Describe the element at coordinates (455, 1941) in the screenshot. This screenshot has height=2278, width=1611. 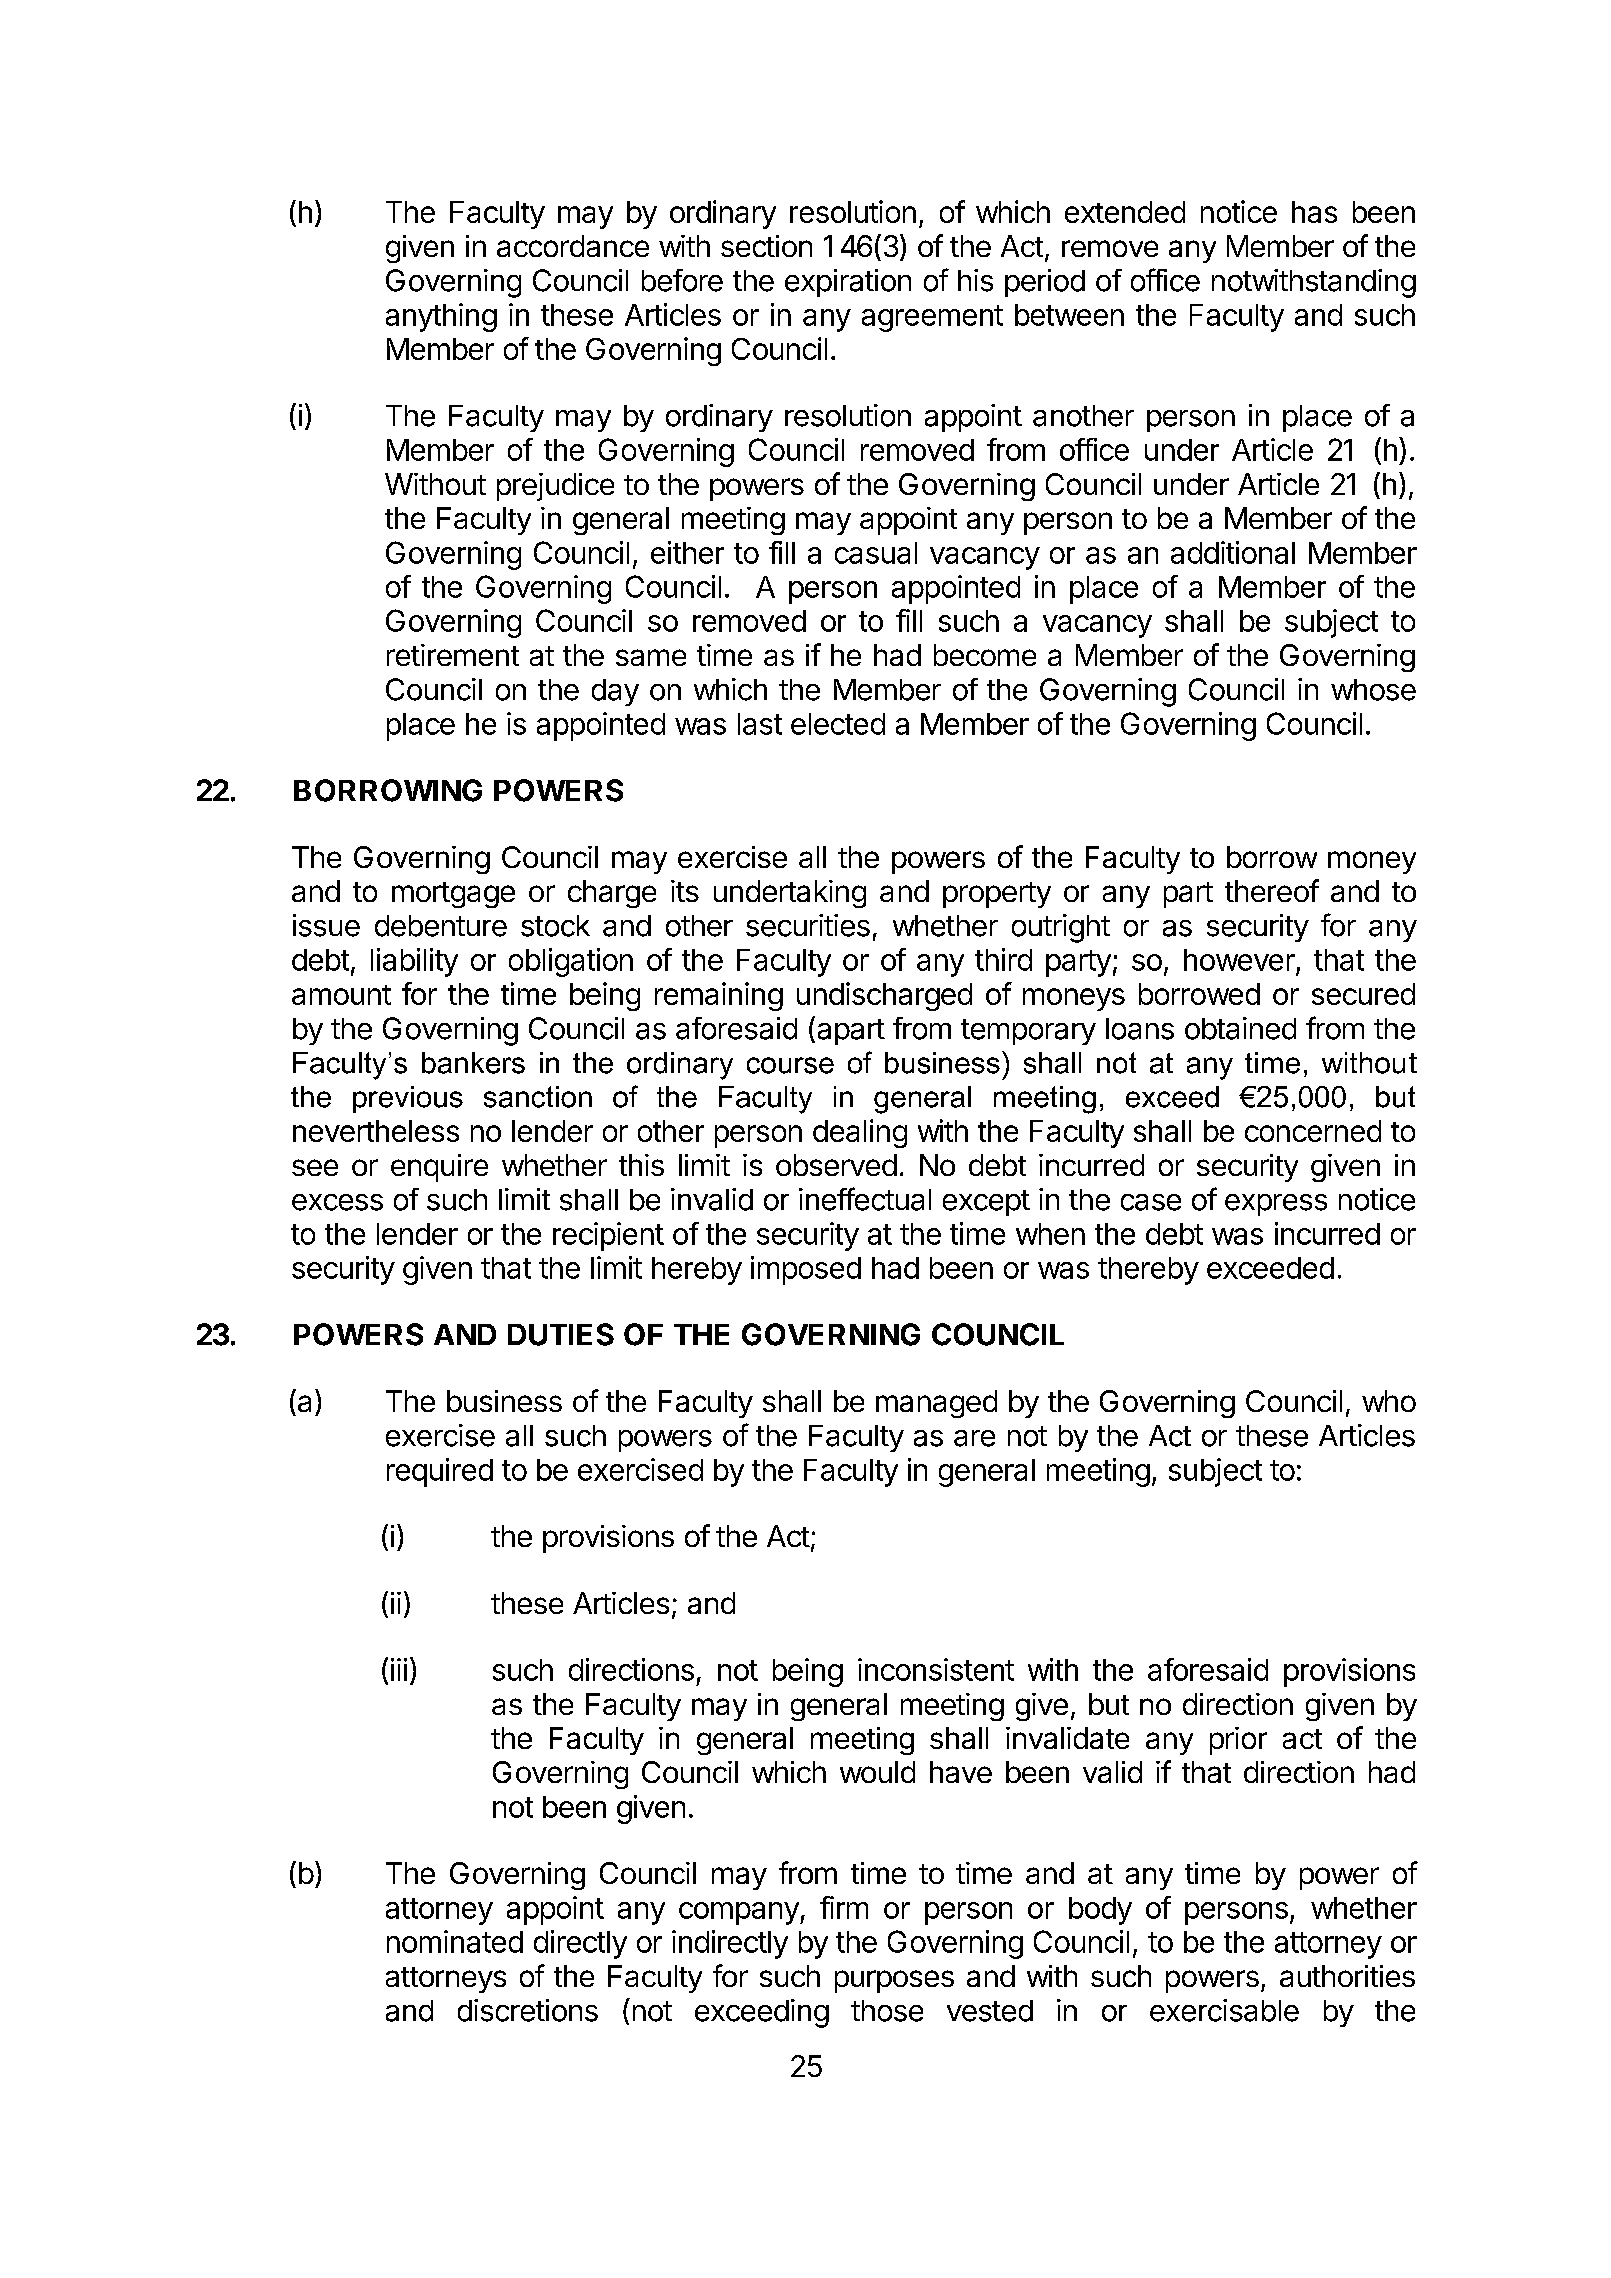
I see `nominated` at that location.
